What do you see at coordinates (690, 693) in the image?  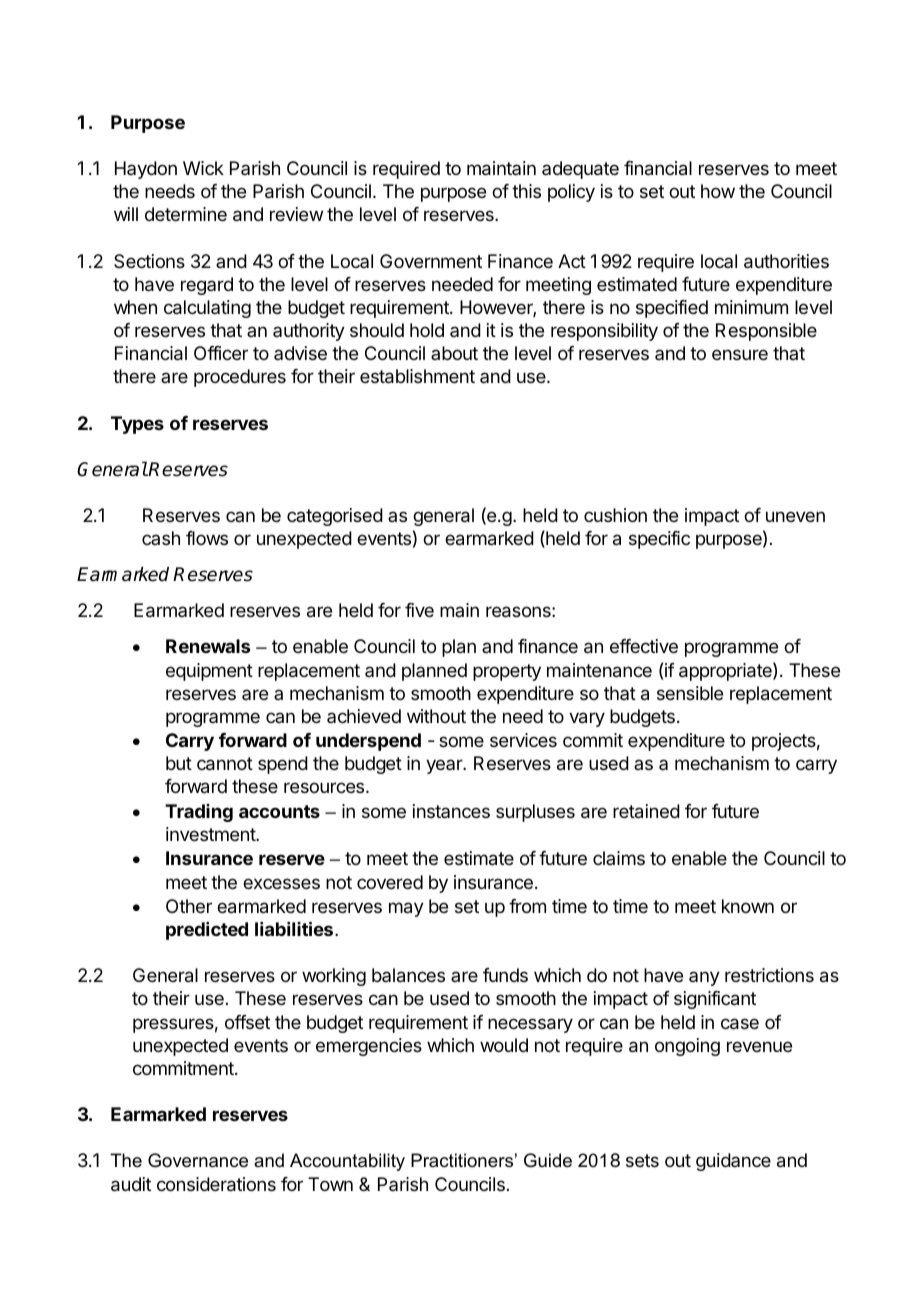 I see `sensible` at bounding box center [690, 693].
